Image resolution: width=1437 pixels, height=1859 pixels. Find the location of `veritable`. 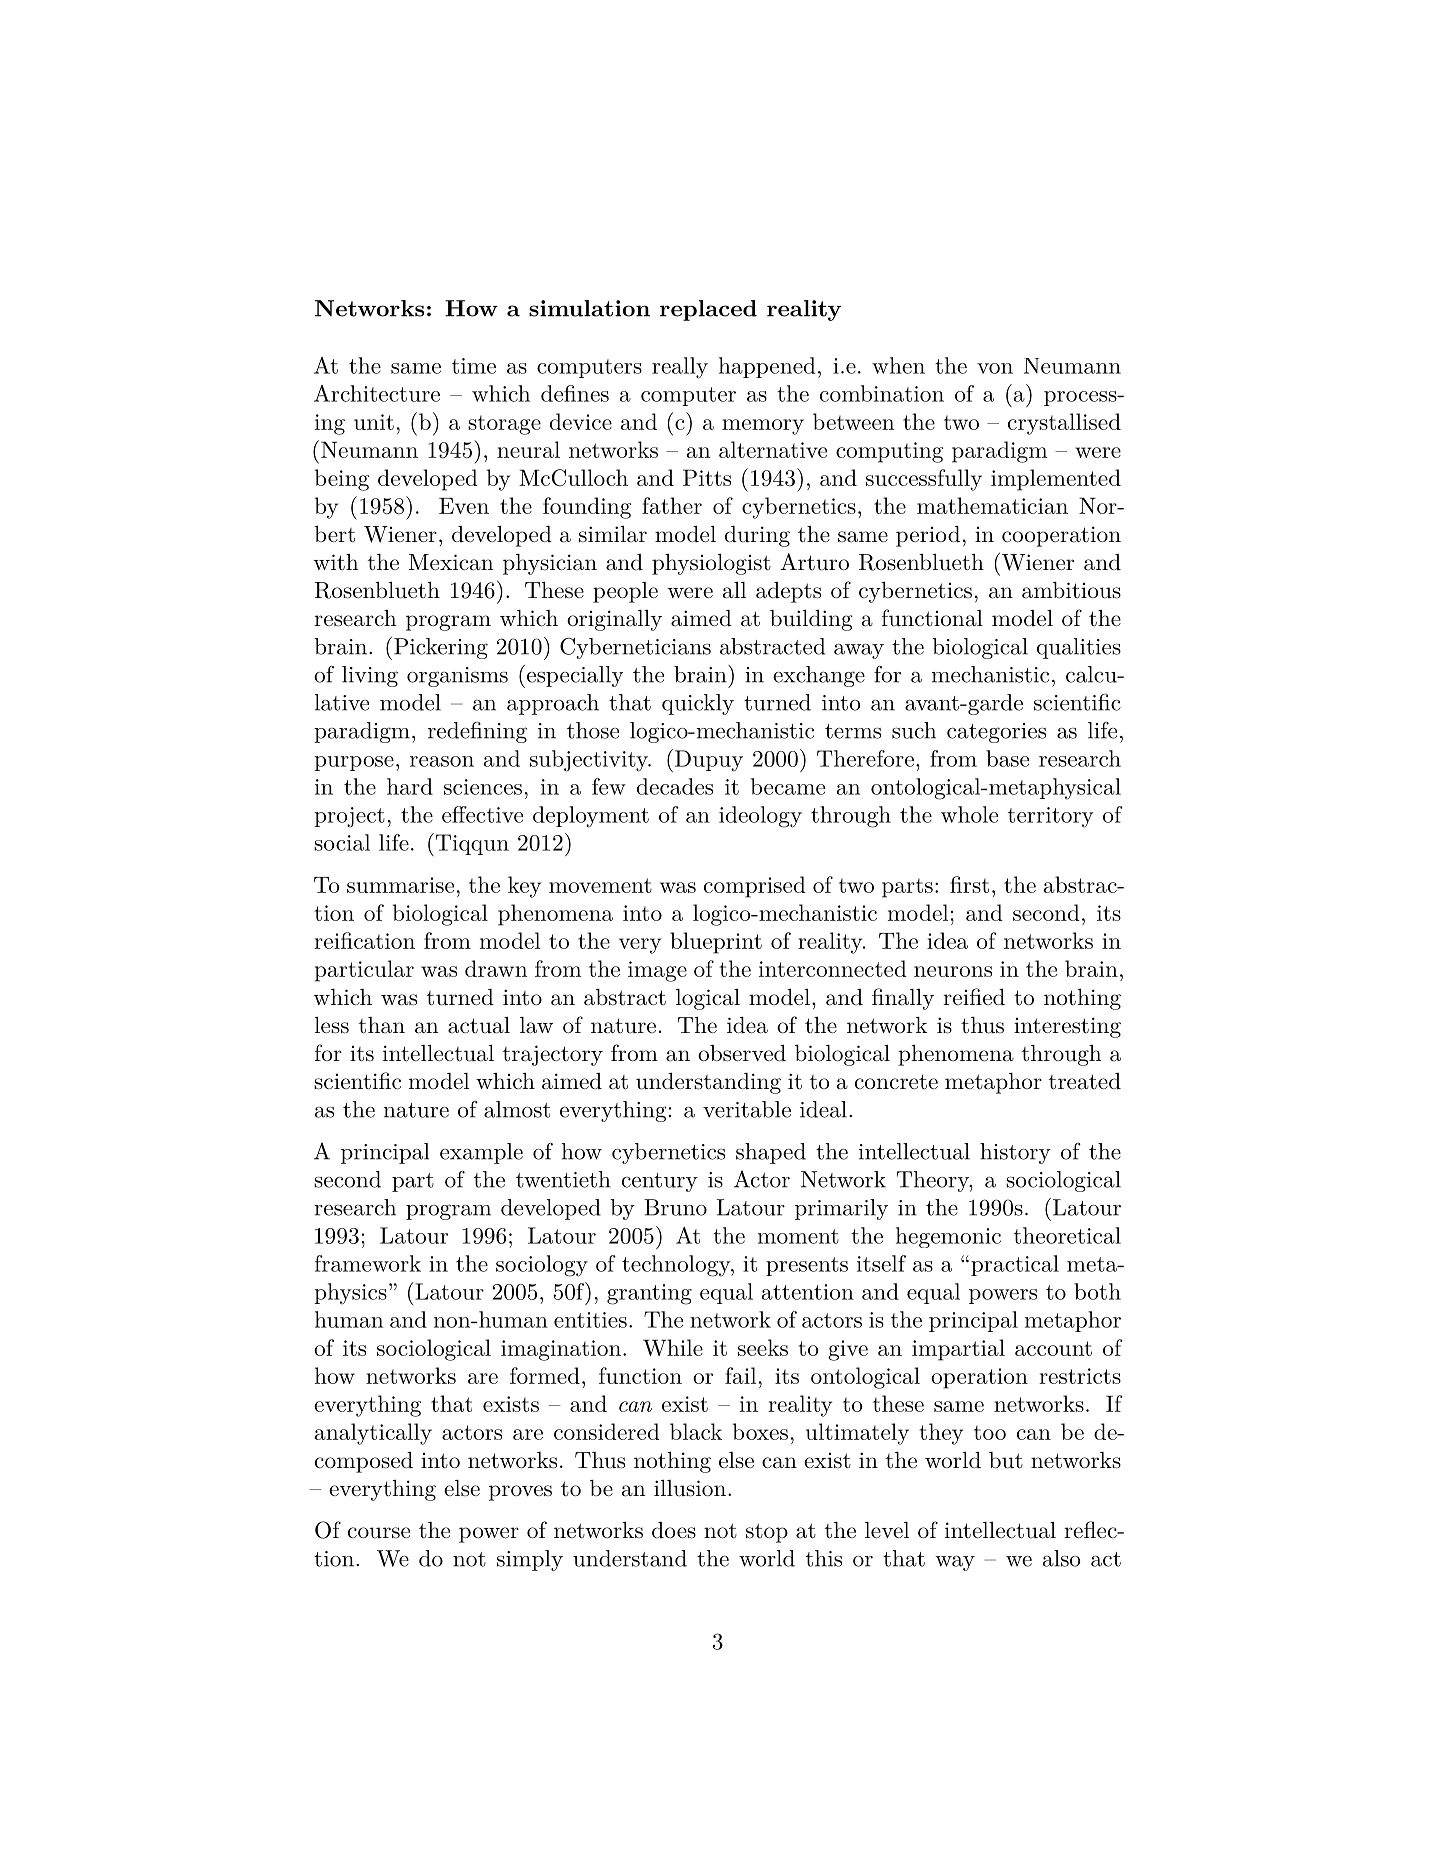

veritable is located at coordinates (747, 1109).
